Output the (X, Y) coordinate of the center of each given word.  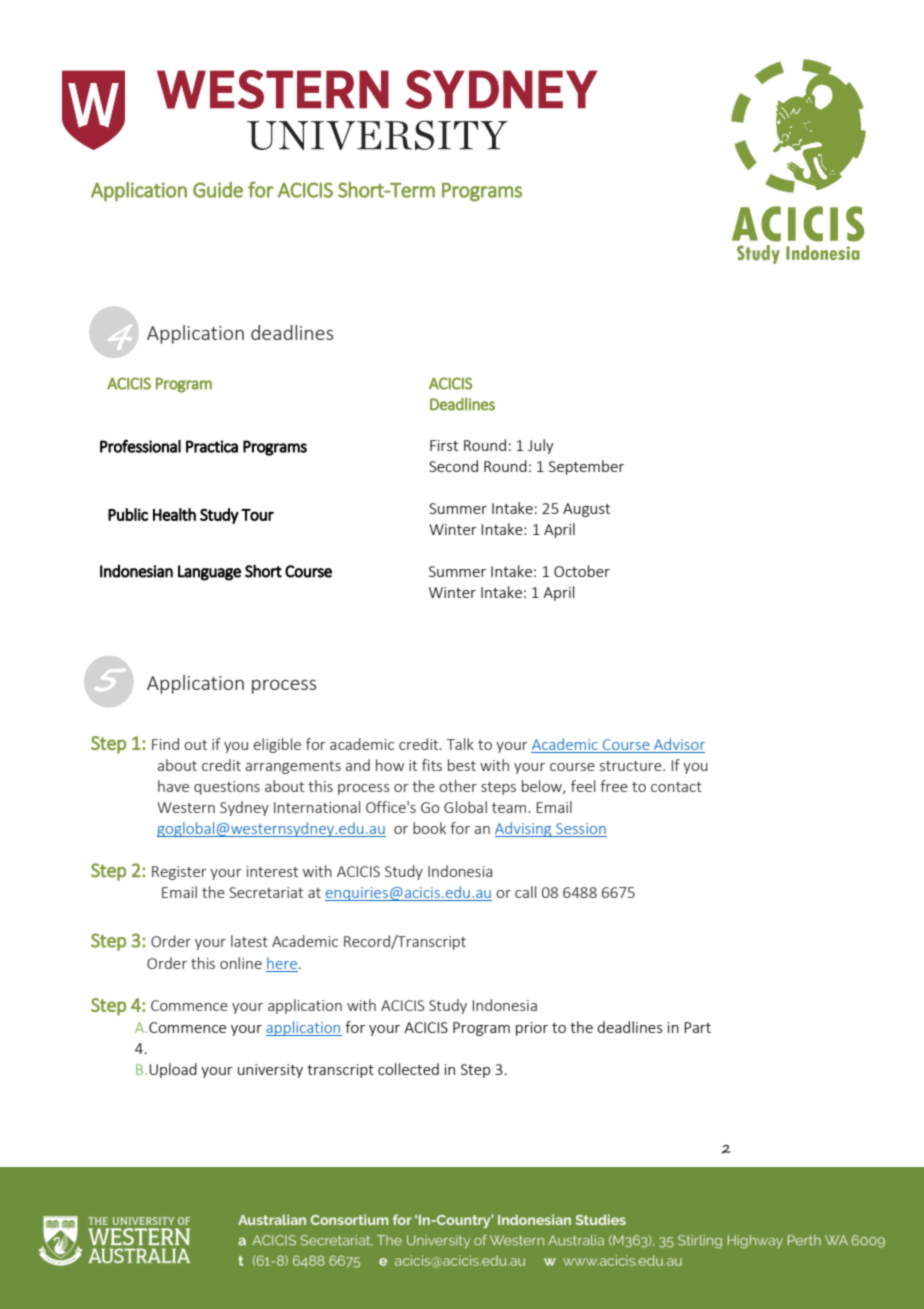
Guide (218, 190)
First (444, 445)
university (270, 1071)
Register (179, 873)
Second (453, 466)
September (586, 467)
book (429, 828)
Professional (140, 446)
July (541, 446)
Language (209, 573)
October (582, 571)
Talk (460, 744)
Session (581, 828)
